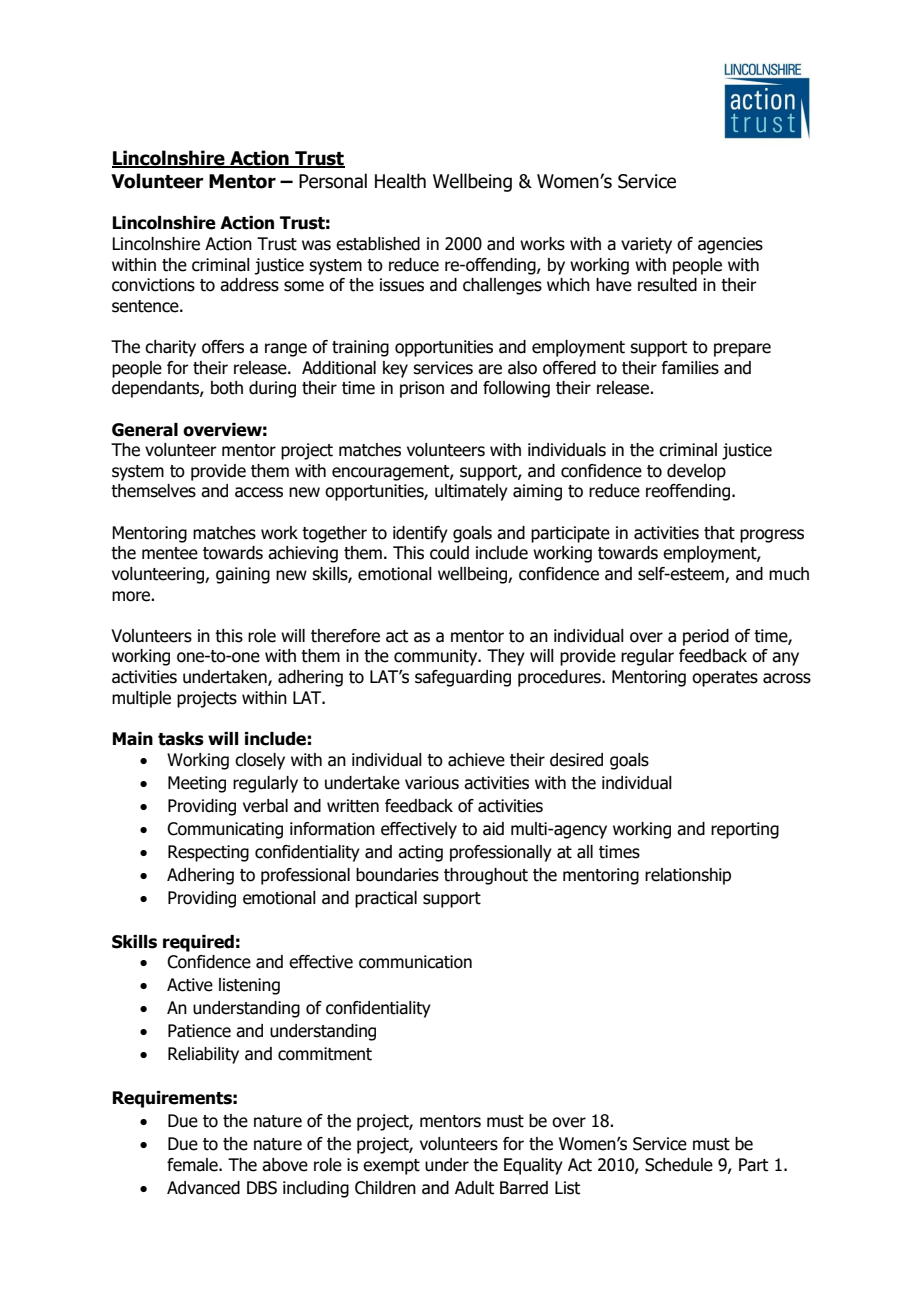 The height and width of the document is (1308, 924). What do you see at coordinates (696, 472) in the document?
I see `develop` at bounding box center [696, 472].
